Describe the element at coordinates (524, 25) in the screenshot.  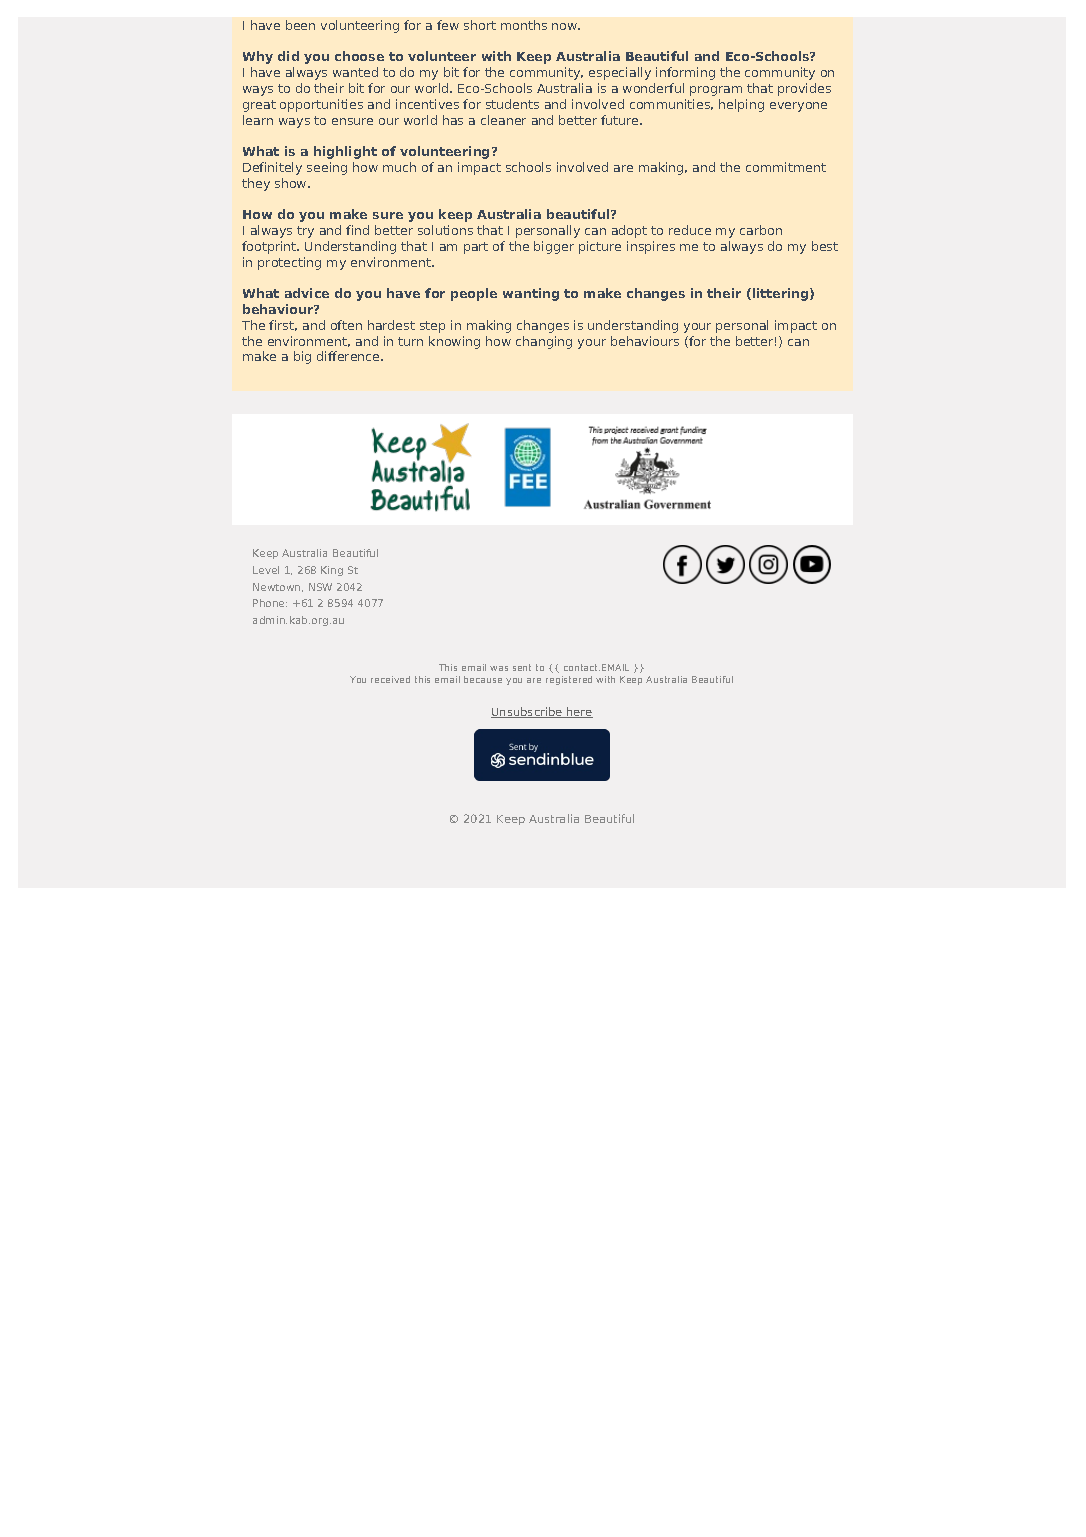
I see `months` at that location.
